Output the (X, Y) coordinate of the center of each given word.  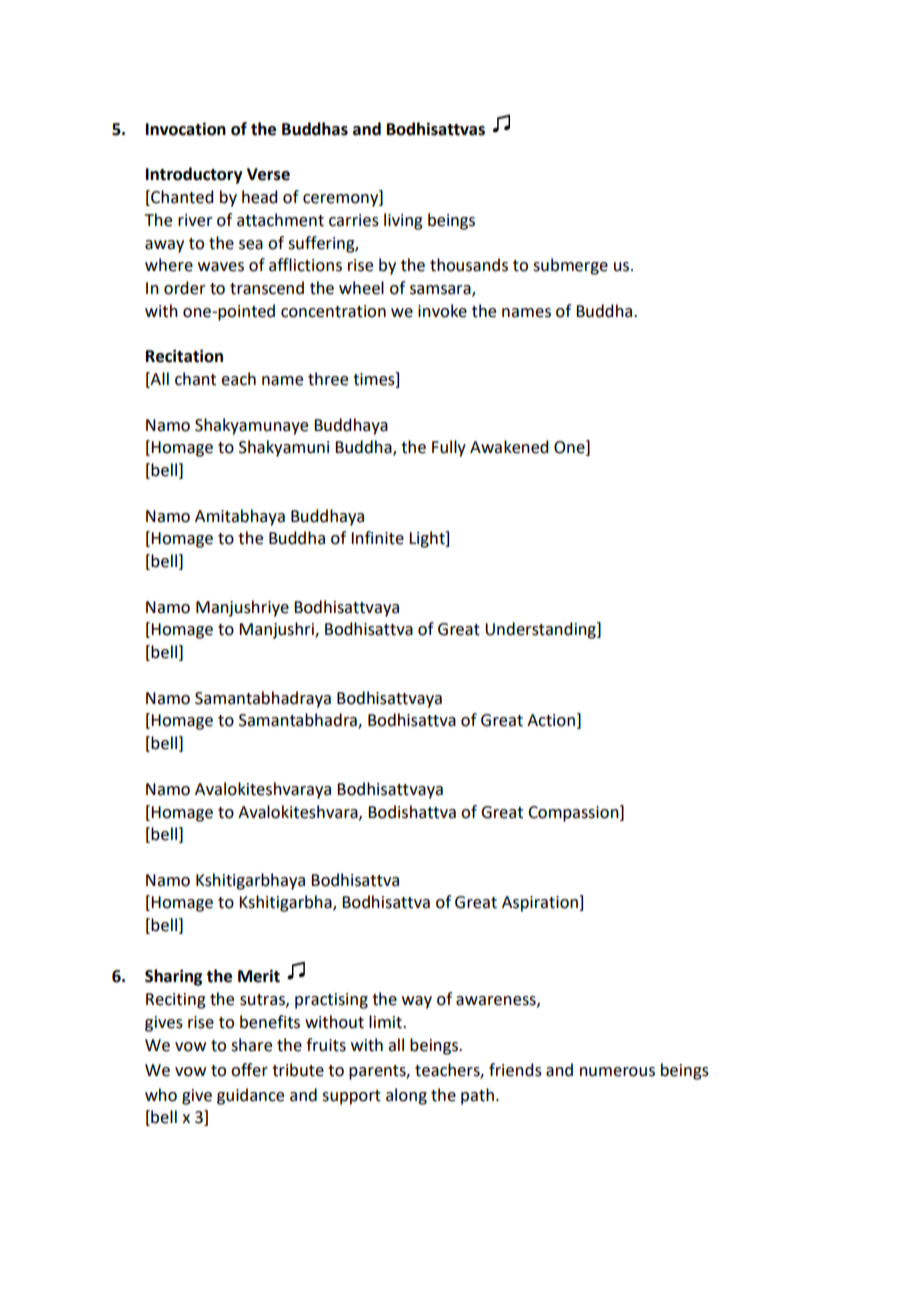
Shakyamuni (284, 448)
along (406, 1096)
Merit (259, 976)
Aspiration (541, 903)
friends (515, 1070)
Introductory (194, 175)
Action (551, 720)
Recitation (184, 356)
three (328, 379)
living (403, 221)
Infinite (377, 538)
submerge (570, 266)
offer (249, 1070)
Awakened (509, 447)
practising (331, 1001)
